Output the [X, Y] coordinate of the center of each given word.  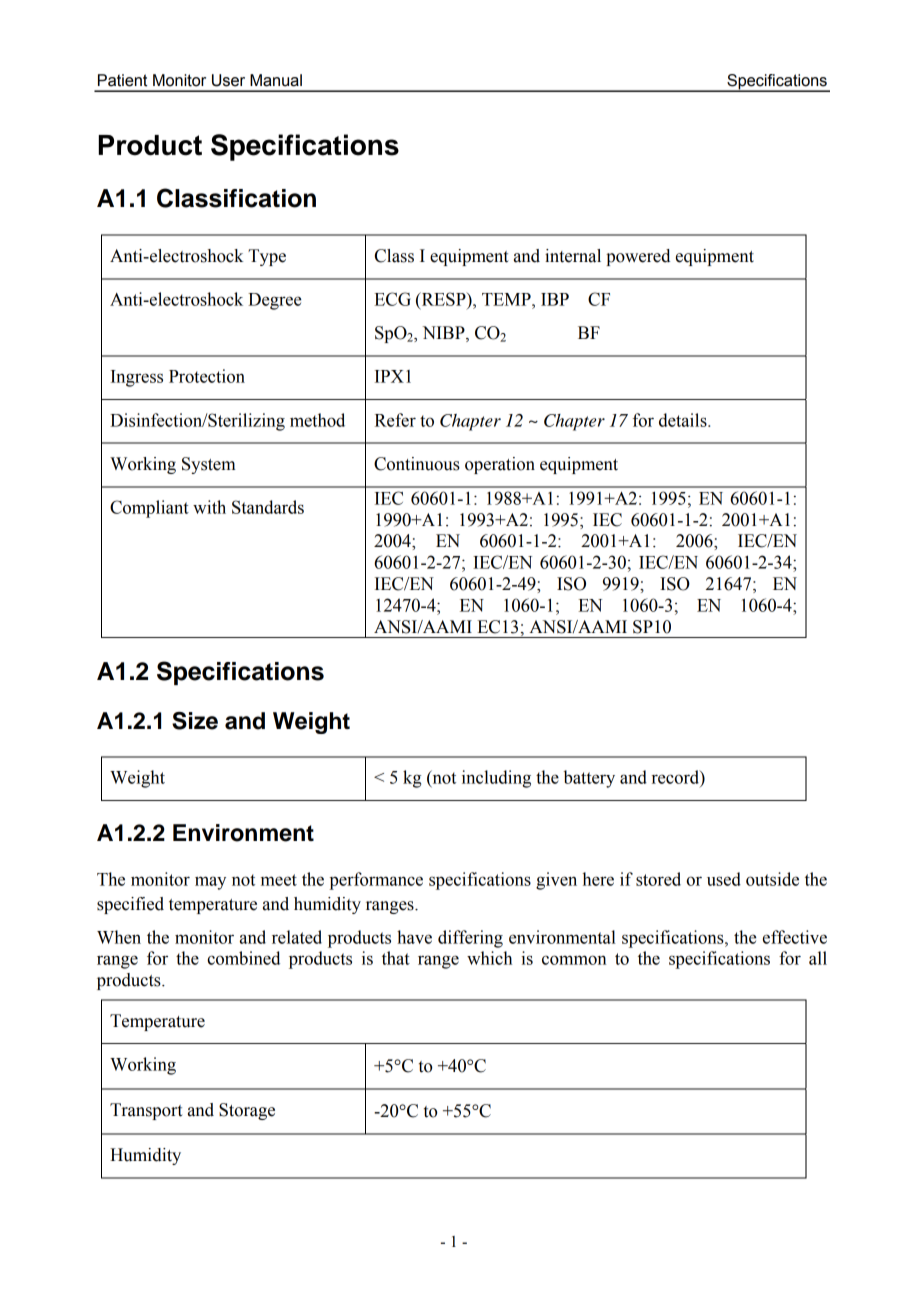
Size [195, 721]
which [489, 958]
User [228, 80]
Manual [276, 80]
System [208, 465]
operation [500, 465]
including [496, 779]
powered [638, 257]
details [684, 420]
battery [589, 779]
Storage [247, 1111]
